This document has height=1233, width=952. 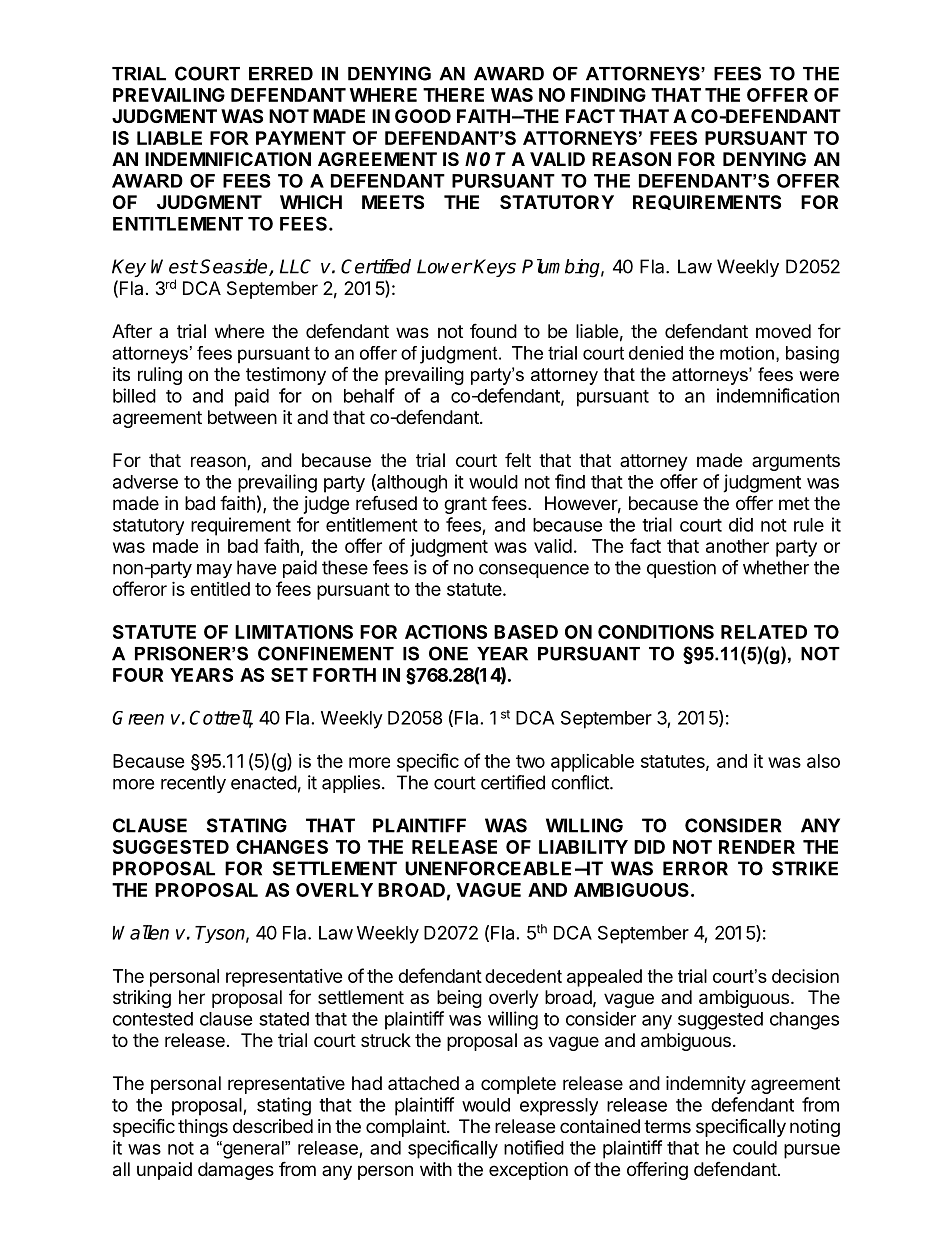 What do you see at coordinates (757, 847) in the document?
I see `RENDER` at bounding box center [757, 847].
